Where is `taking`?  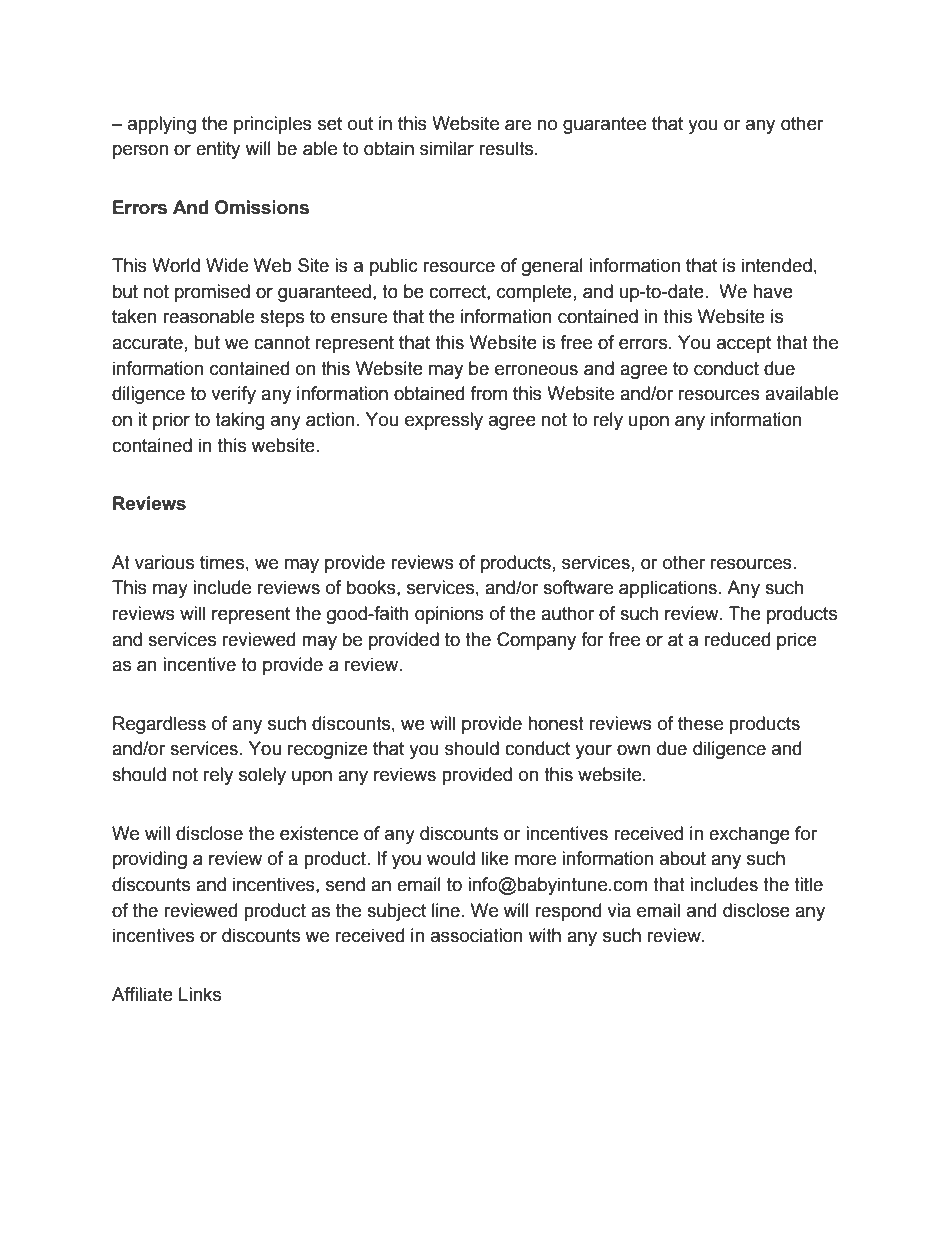
taking is located at coordinates (240, 421).
